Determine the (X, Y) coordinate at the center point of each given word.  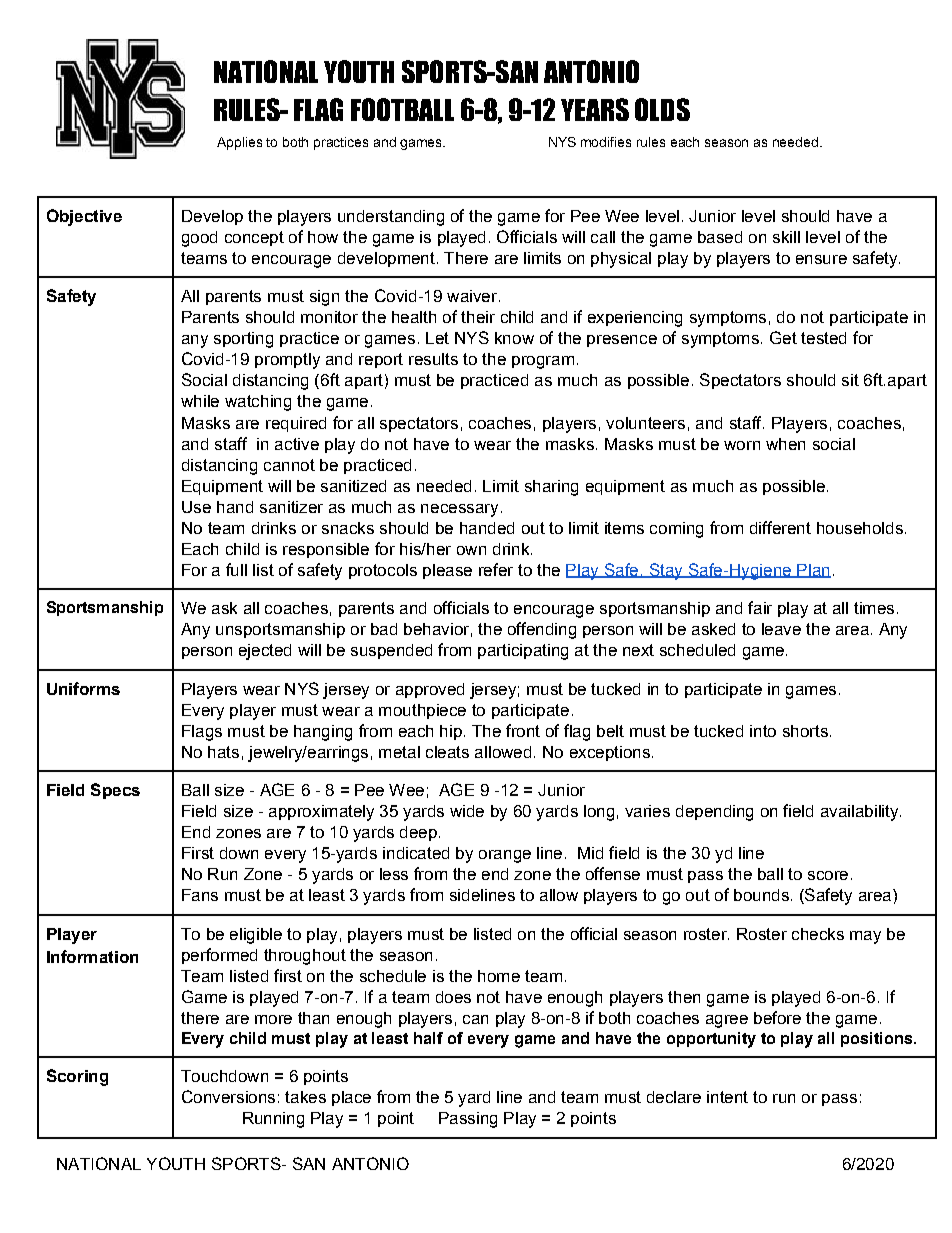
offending (542, 630)
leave (781, 629)
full (236, 569)
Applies (239, 143)
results (433, 359)
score (828, 875)
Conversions (228, 1096)
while (200, 401)
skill (786, 237)
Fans (200, 895)
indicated (416, 853)
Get (783, 337)
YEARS (595, 109)
